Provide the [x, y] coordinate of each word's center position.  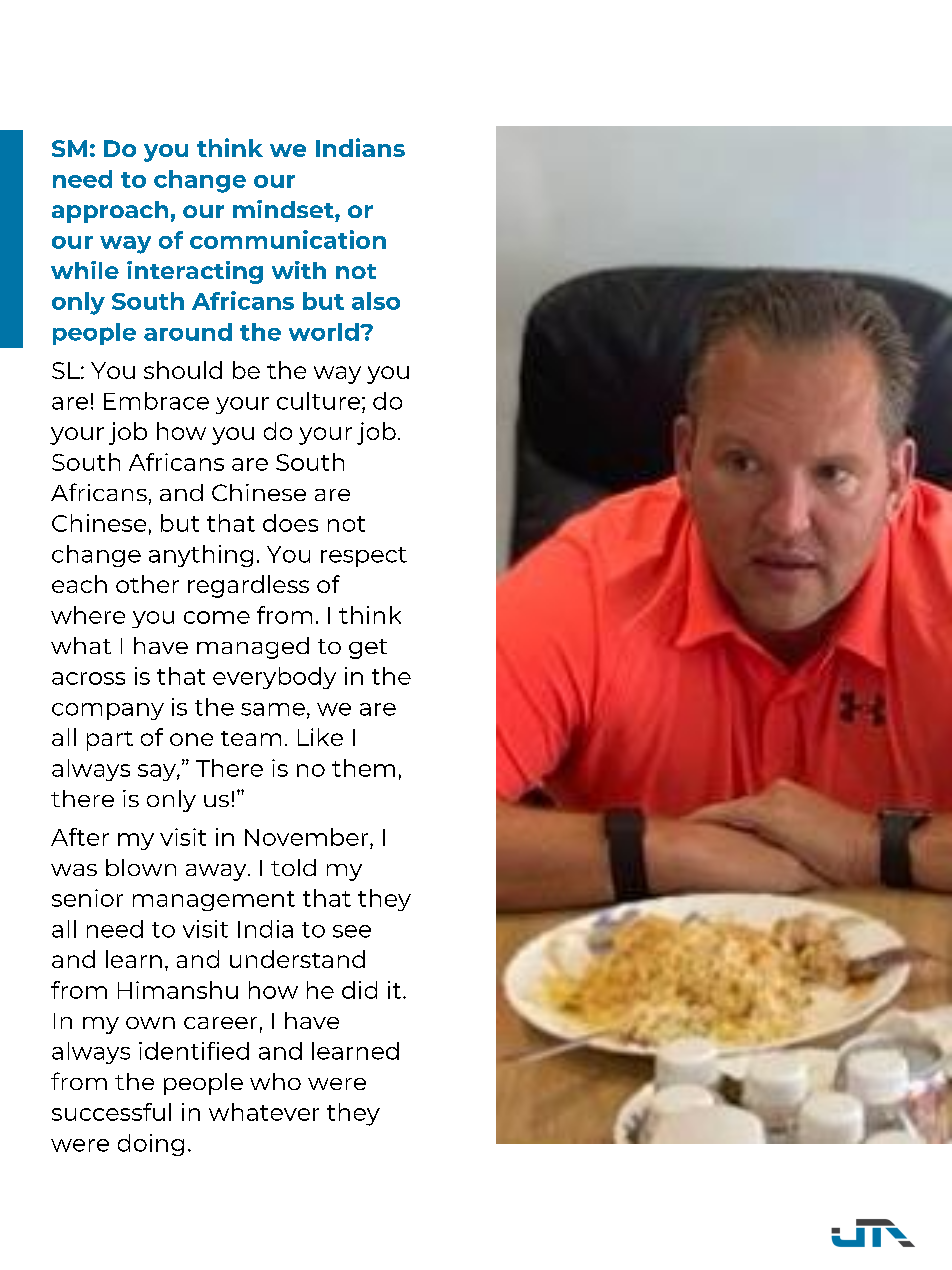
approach [110, 212]
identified [194, 1051]
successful [111, 1112]
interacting [195, 272]
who [275, 1081]
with [299, 270]
